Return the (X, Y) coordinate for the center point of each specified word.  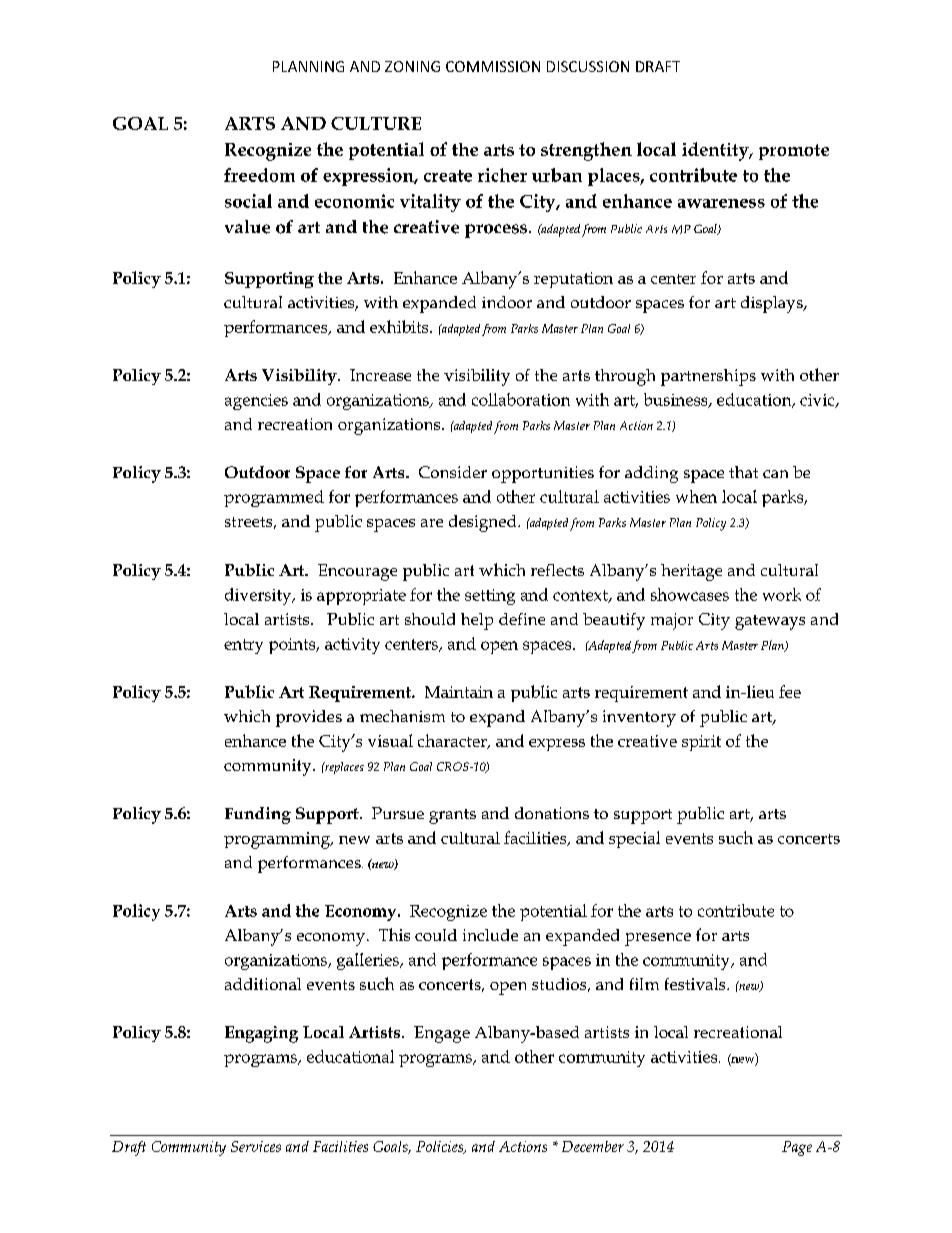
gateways (770, 622)
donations (552, 813)
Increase (380, 375)
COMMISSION (493, 66)
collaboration (521, 399)
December (593, 1146)
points (293, 646)
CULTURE (376, 123)
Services (256, 1146)
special (634, 839)
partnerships (708, 377)
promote (794, 152)
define (522, 619)
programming (278, 840)
